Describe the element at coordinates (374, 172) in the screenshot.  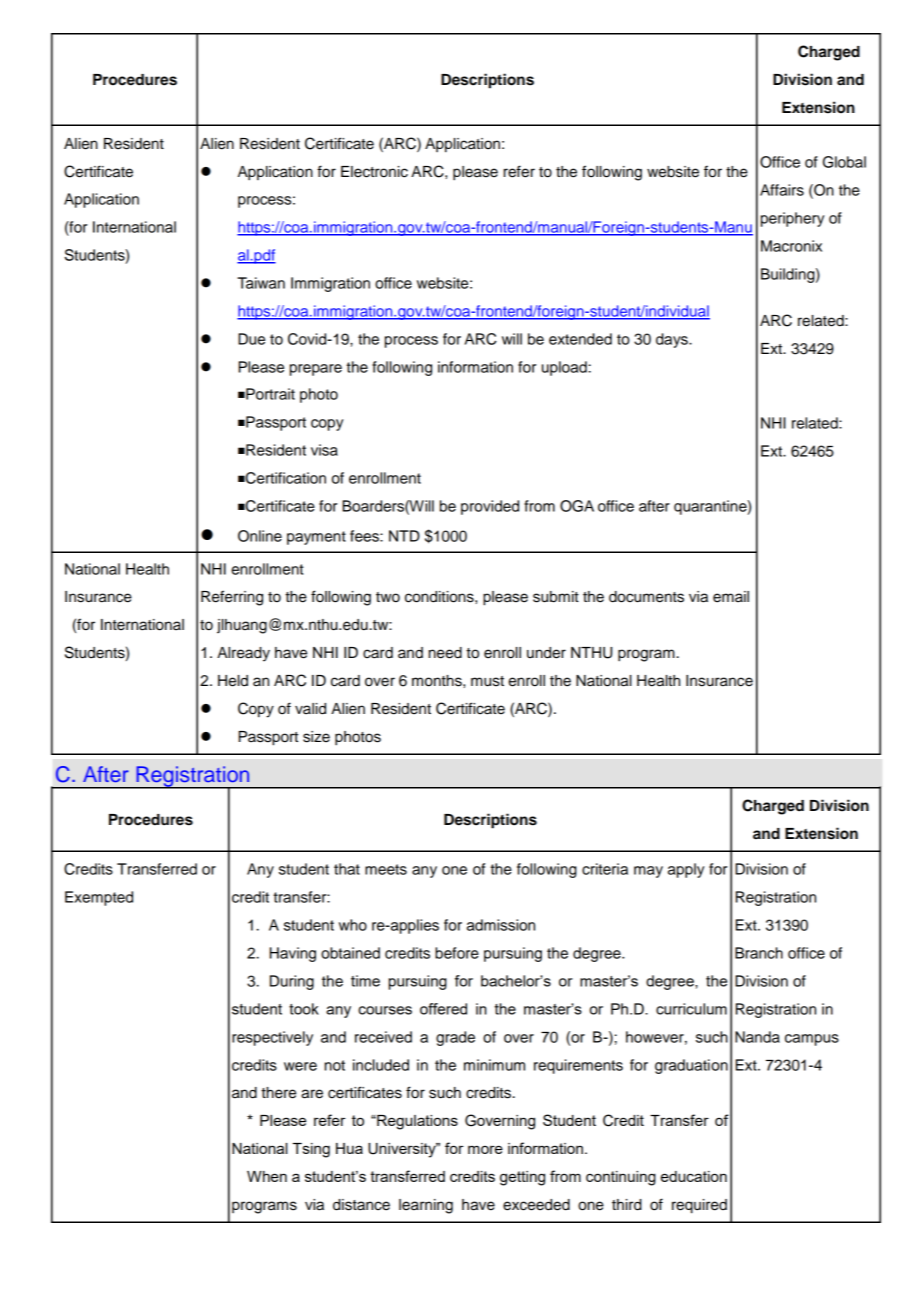
I see `Electronic` at that location.
